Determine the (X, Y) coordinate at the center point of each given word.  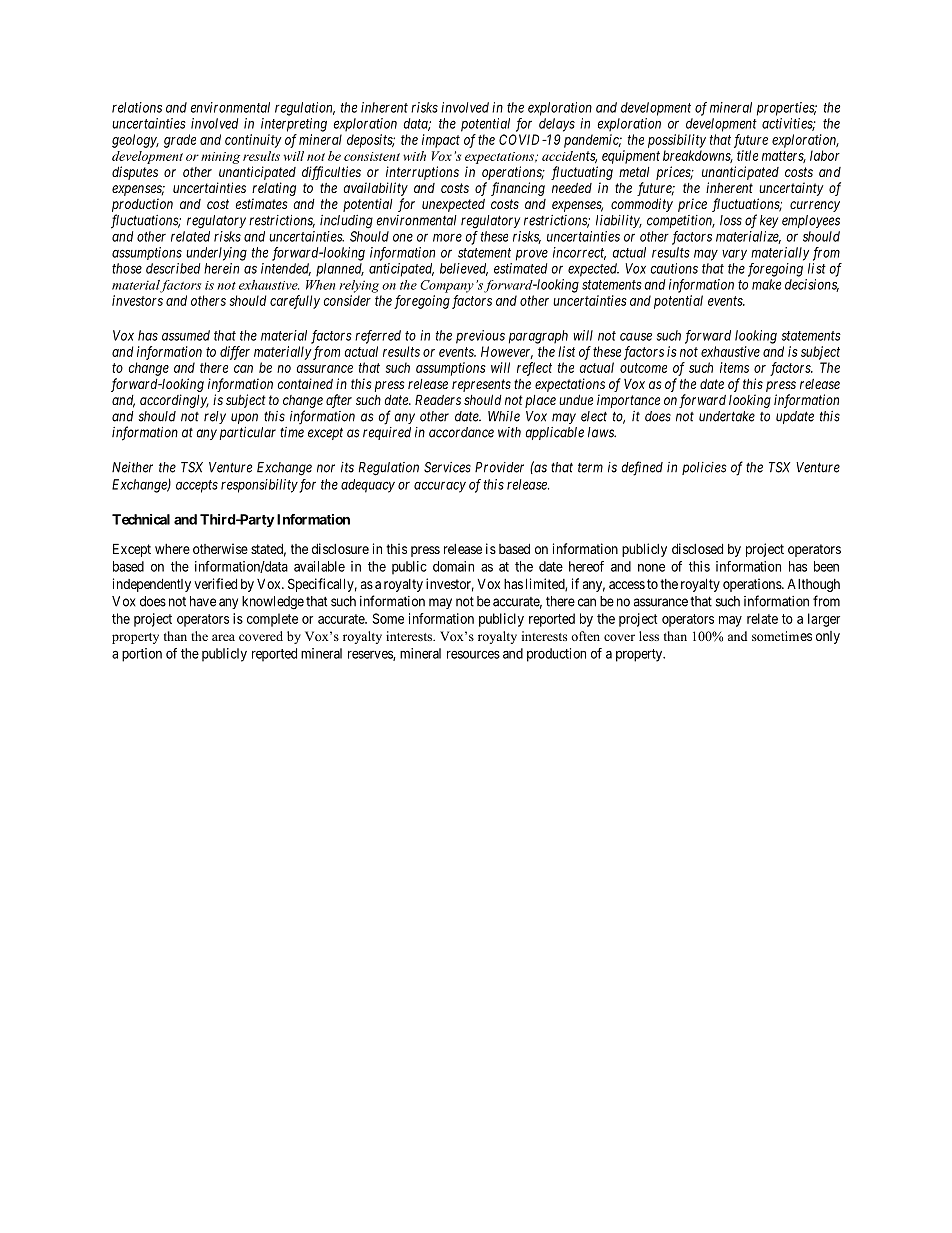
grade (180, 141)
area (223, 637)
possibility (677, 141)
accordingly (174, 401)
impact (441, 141)
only (828, 637)
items (734, 367)
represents (481, 385)
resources (473, 654)
